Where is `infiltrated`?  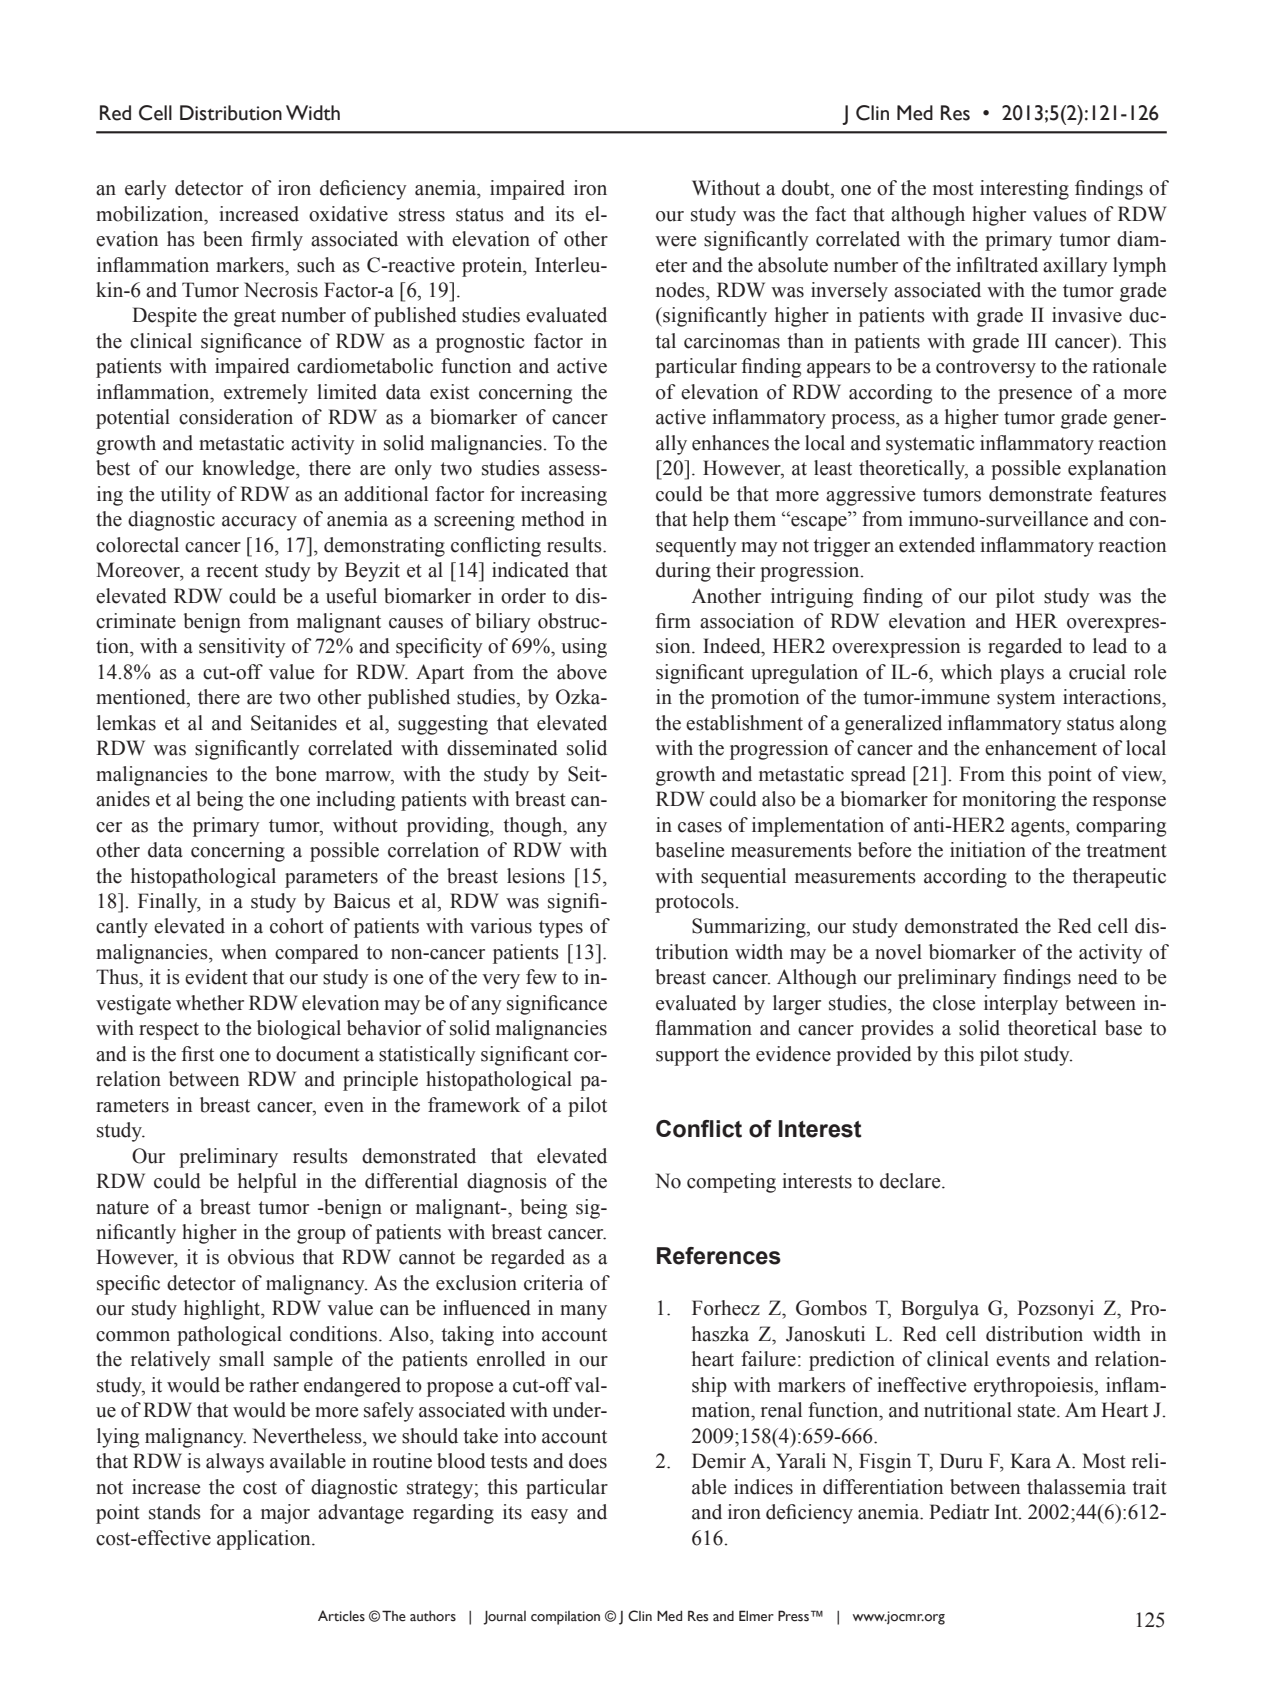 infiltrated is located at coordinates (997, 265).
